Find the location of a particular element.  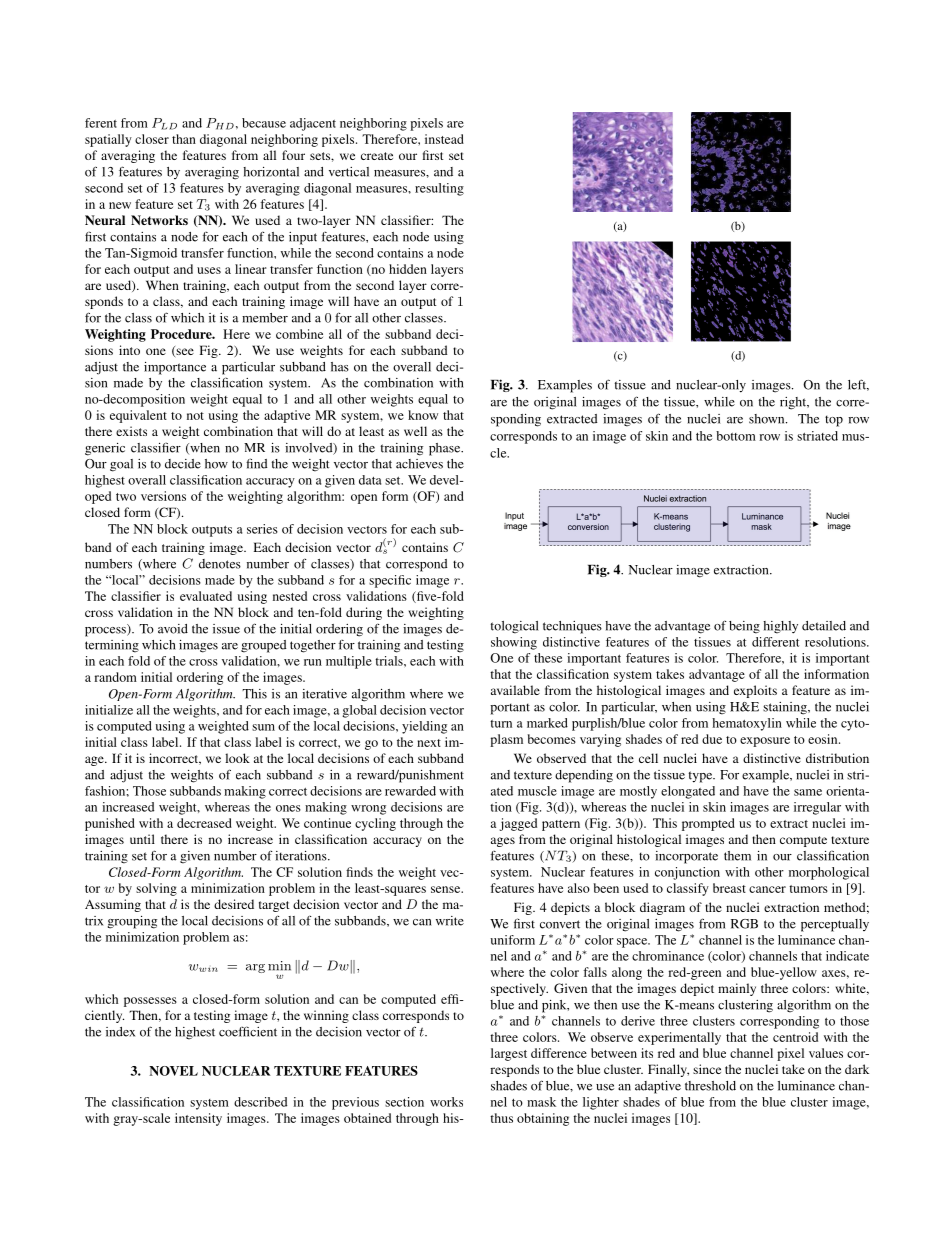

same is located at coordinates (808, 792).
